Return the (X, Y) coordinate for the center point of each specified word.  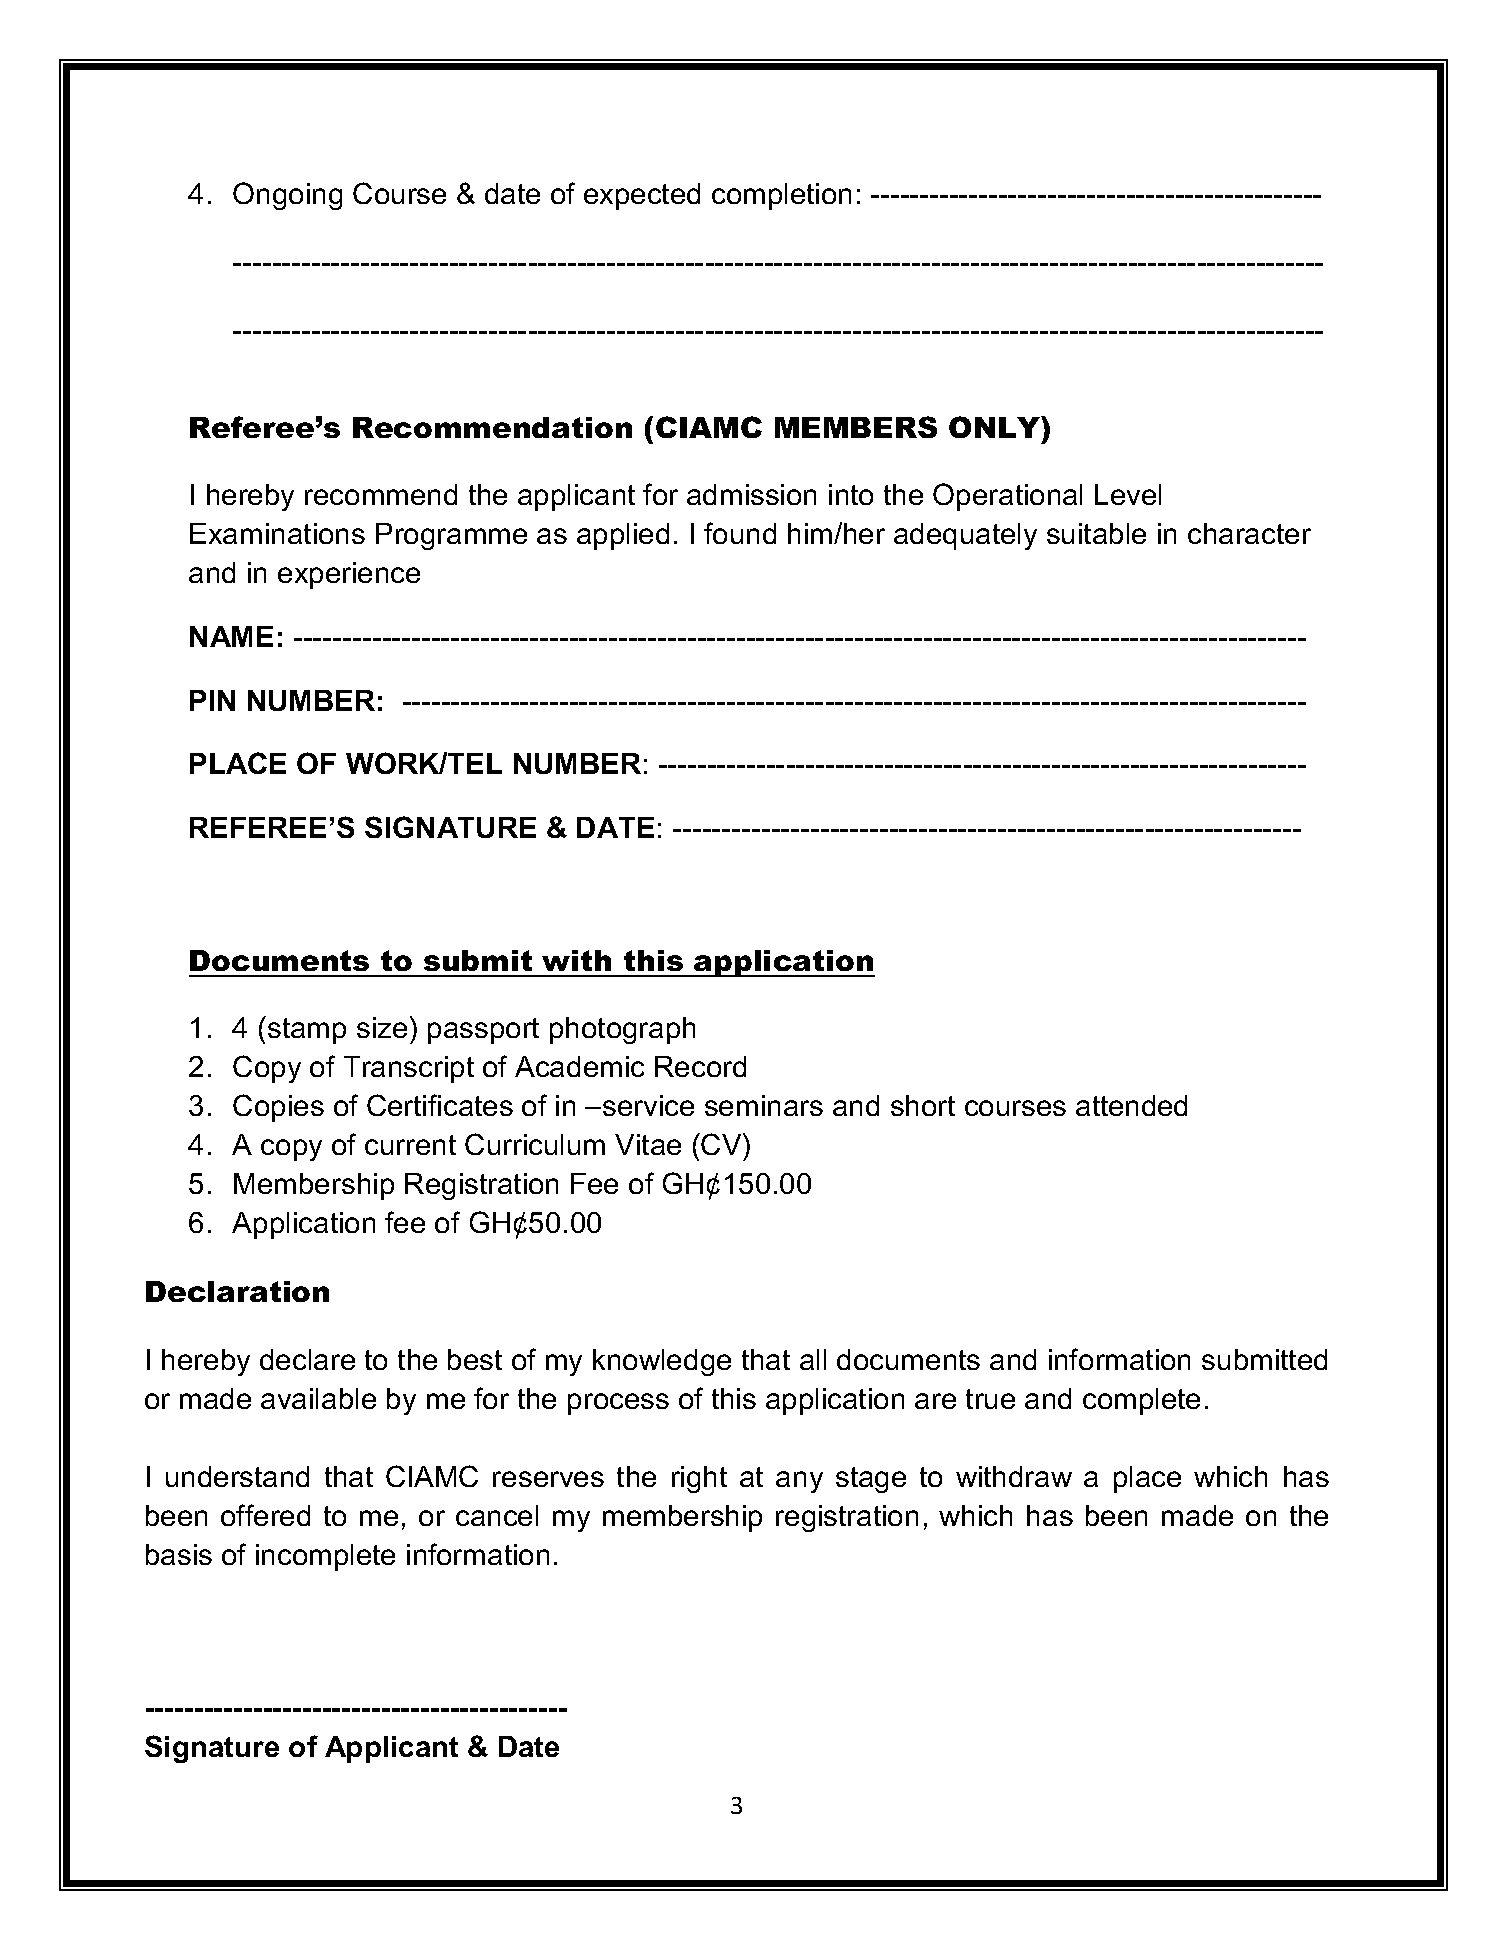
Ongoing (287, 196)
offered (265, 1515)
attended (1131, 1105)
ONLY (996, 427)
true (990, 1399)
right (699, 1479)
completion (781, 196)
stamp (307, 1031)
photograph (622, 1030)
